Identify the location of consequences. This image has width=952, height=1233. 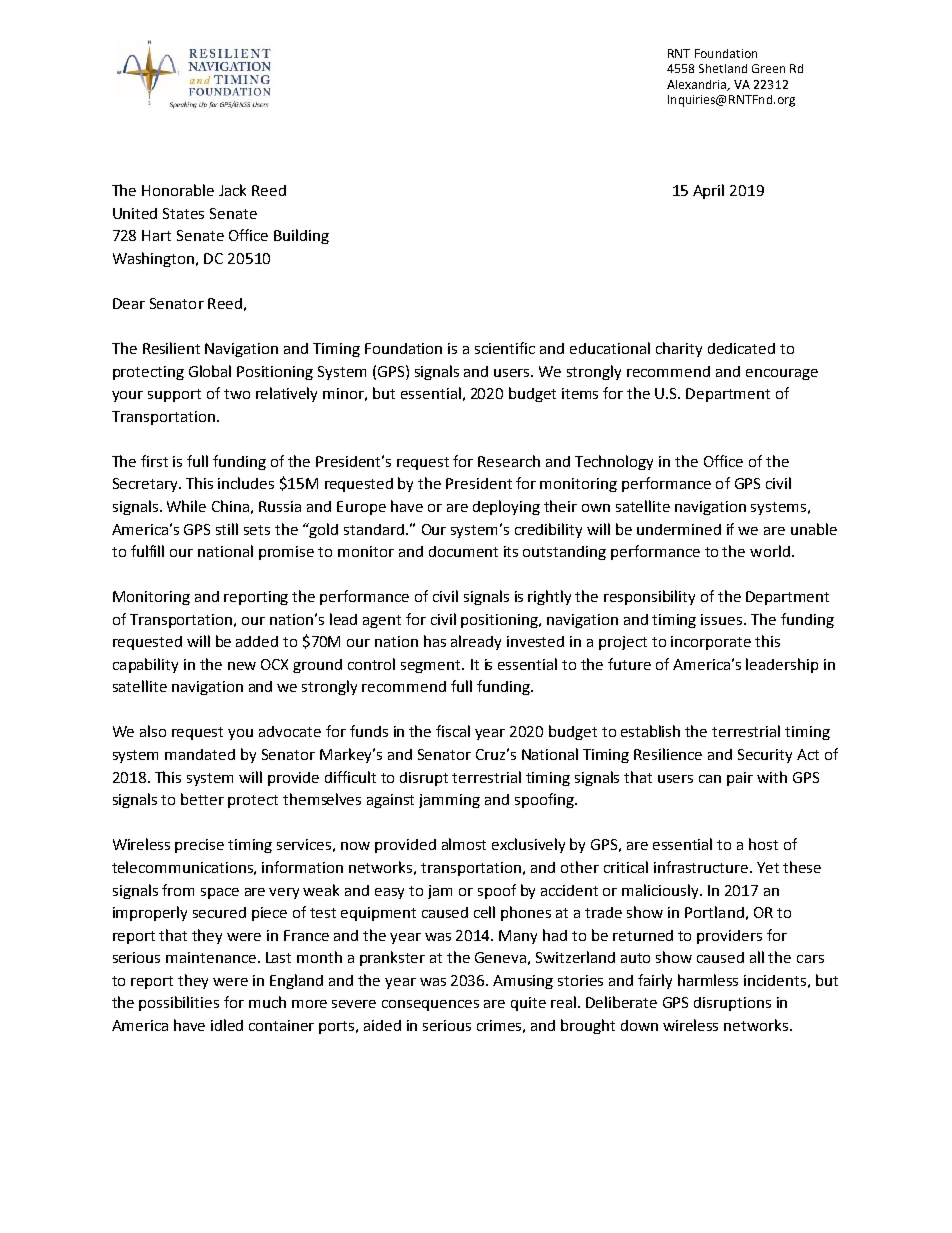
(430, 1005).
